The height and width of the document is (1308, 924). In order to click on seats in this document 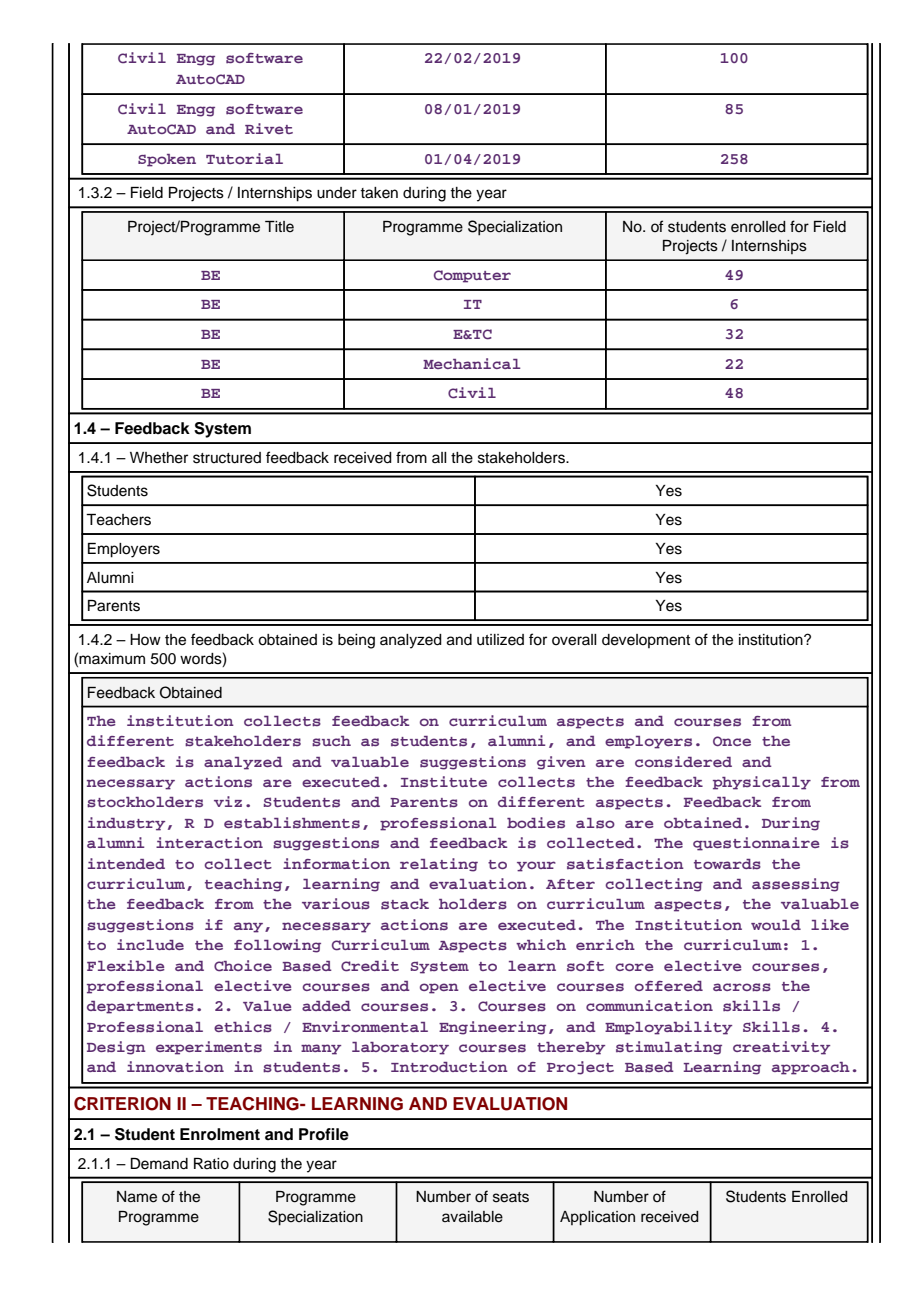, I will do `click(511, 1197)`.
